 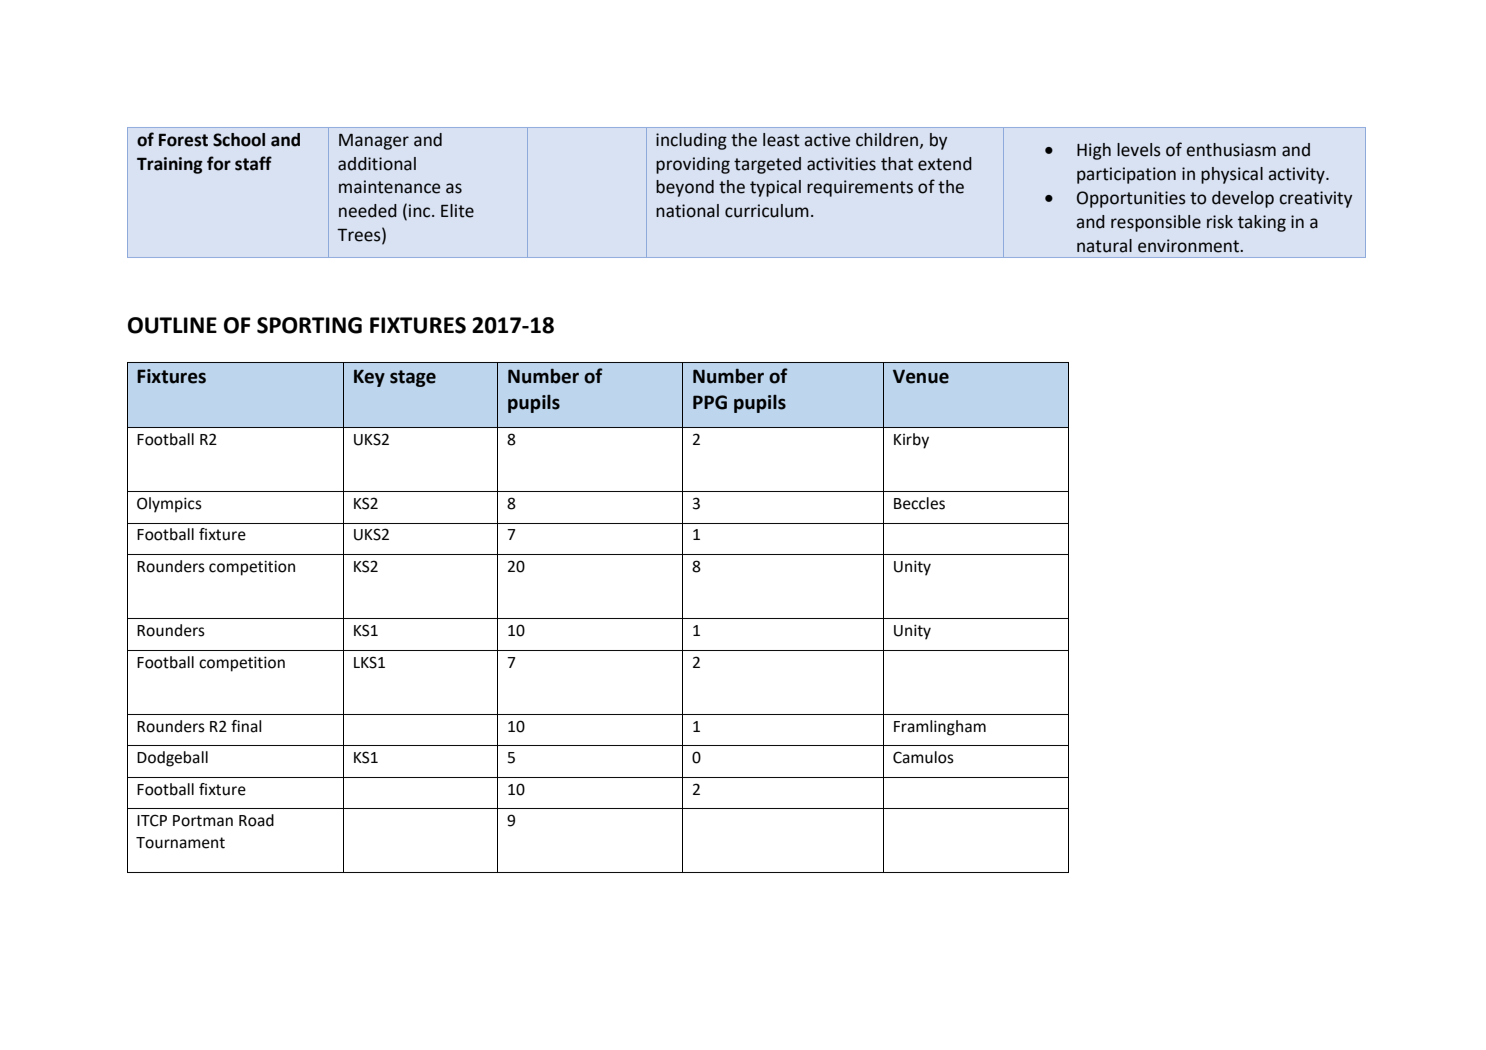 I want to click on Venue, so click(x=921, y=376).
